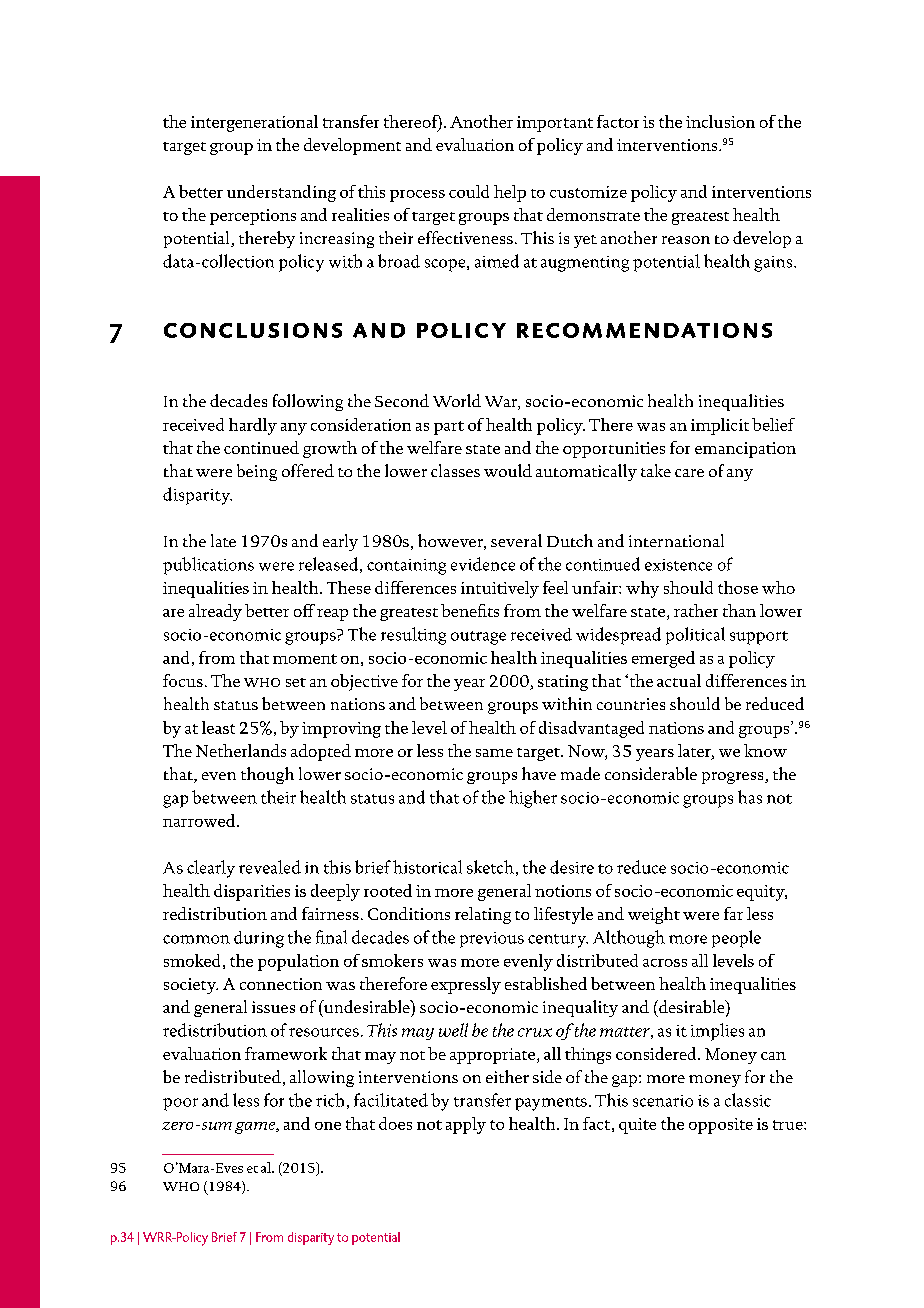  Describe the element at coordinates (253, 330) in the document. I see `conclusions` at that location.
